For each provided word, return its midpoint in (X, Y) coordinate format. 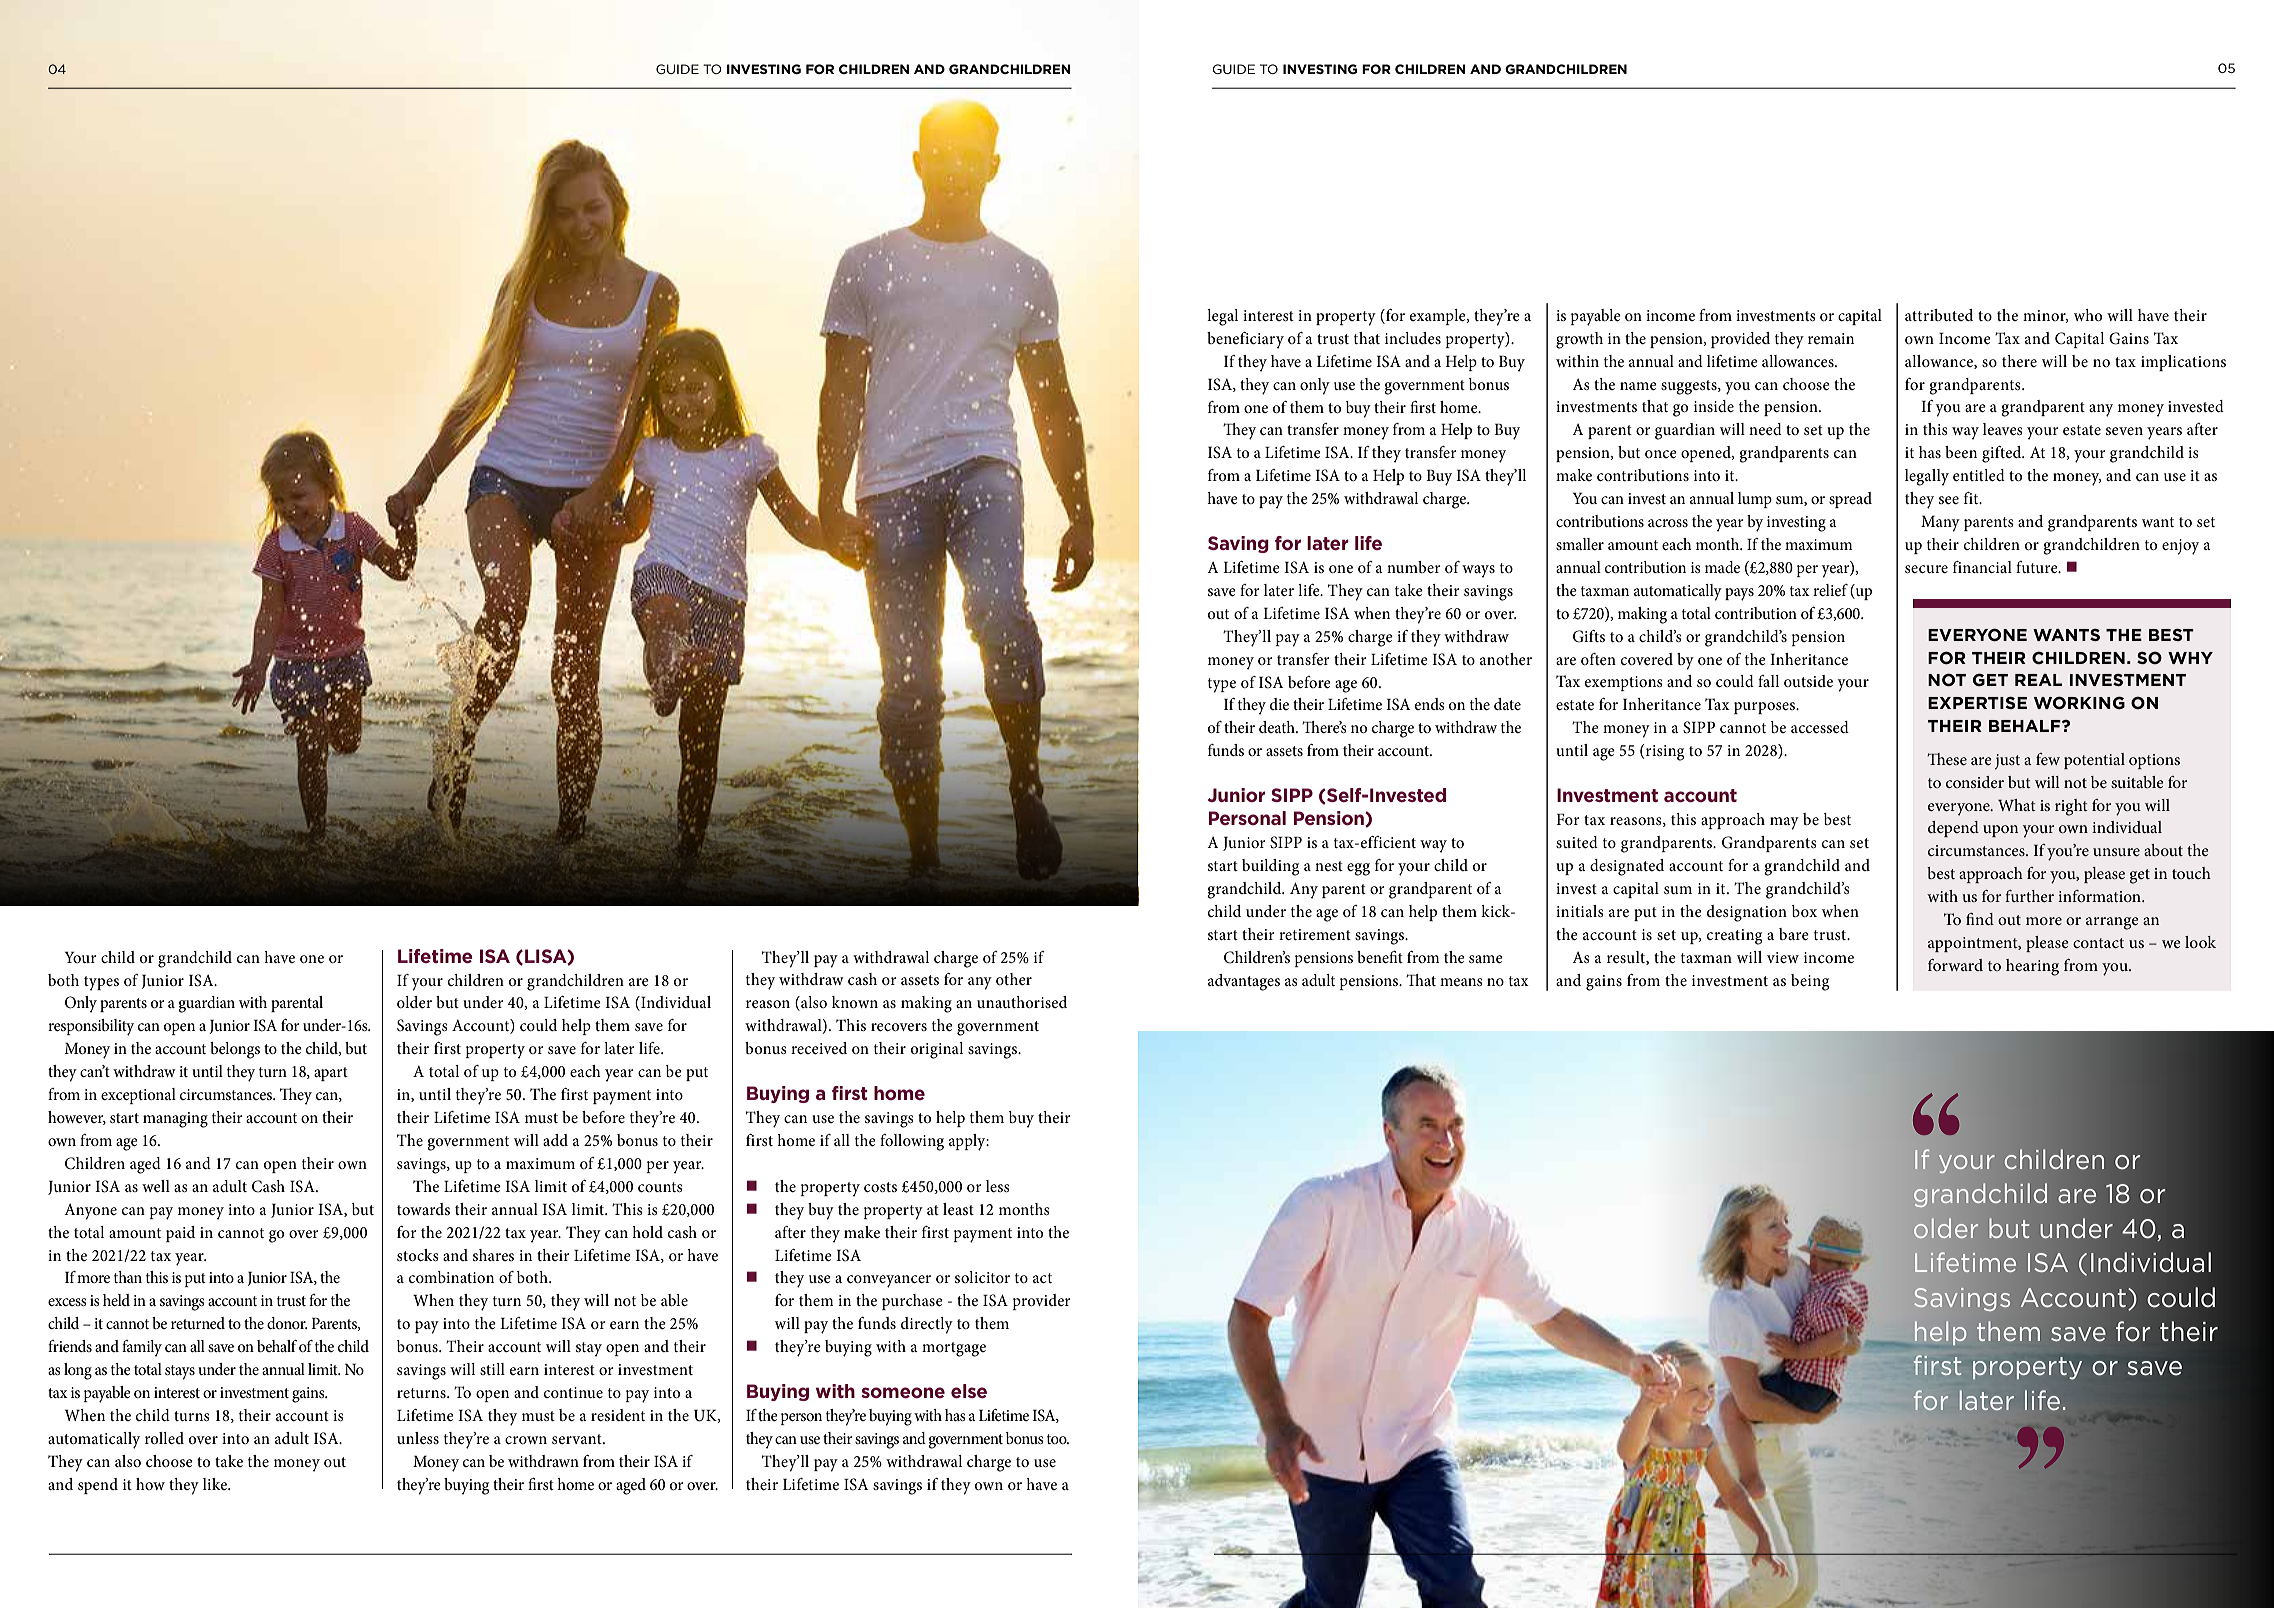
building (1270, 867)
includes (1413, 338)
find (1980, 919)
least (958, 1209)
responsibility (91, 1027)
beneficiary (1245, 340)
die (1279, 704)
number (1414, 567)
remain (1831, 338)
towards (423, 1209)
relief (1830, 590)
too (1058, 1439)
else (969, 1391)
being (1810, 982)
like (216, 1484)
